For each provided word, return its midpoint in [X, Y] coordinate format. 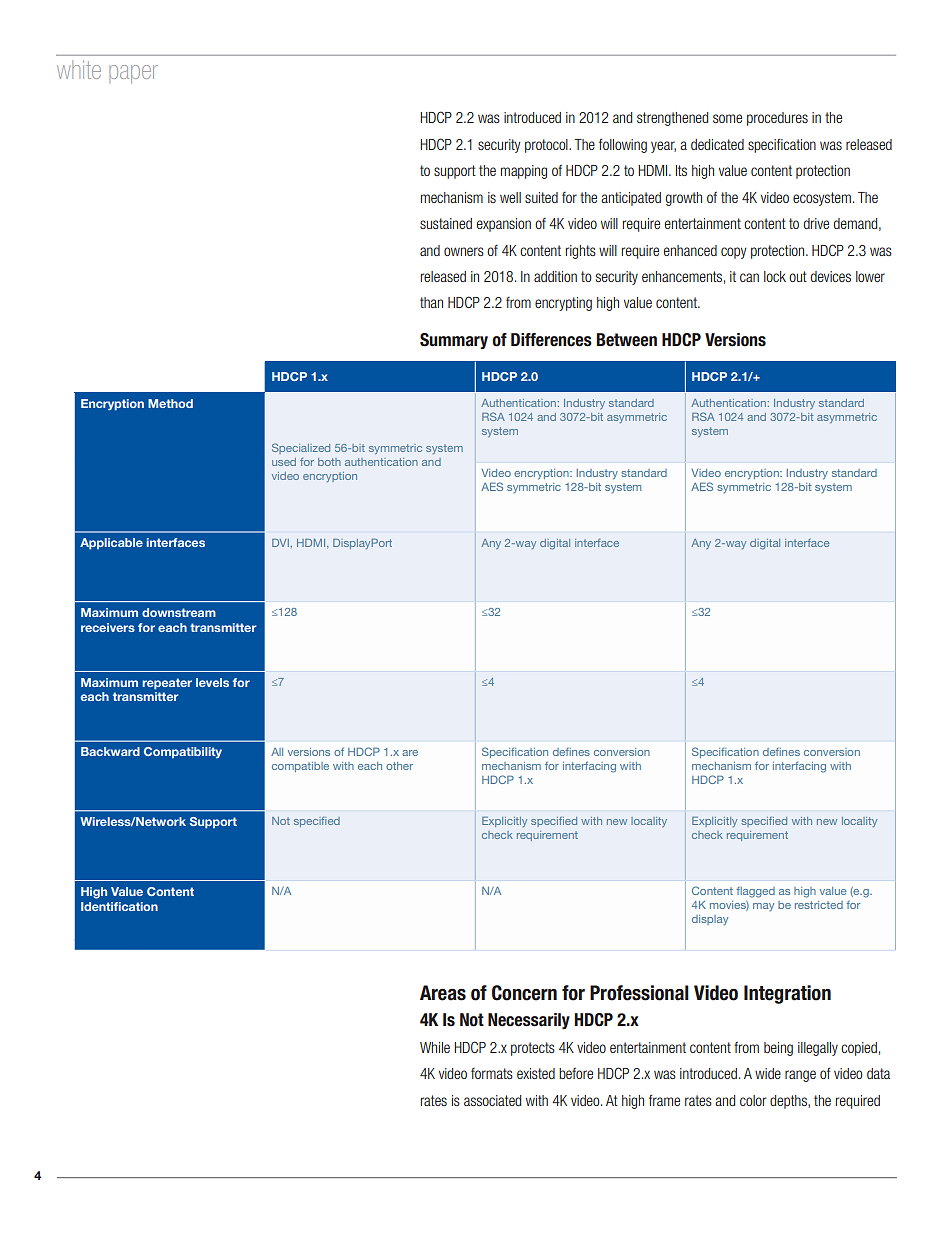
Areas [443, 993]
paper [133, 74]
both [329, 462]
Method [170, 403]
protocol [547, 146]
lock [775, 276]
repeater [167, 683]
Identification [119, 906]
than [431, 302]
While [435, 1047]
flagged [755, 892]
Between [627, 340]
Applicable [111, 543]
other [399, 766]
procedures [777, 119]
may [763, 907]
